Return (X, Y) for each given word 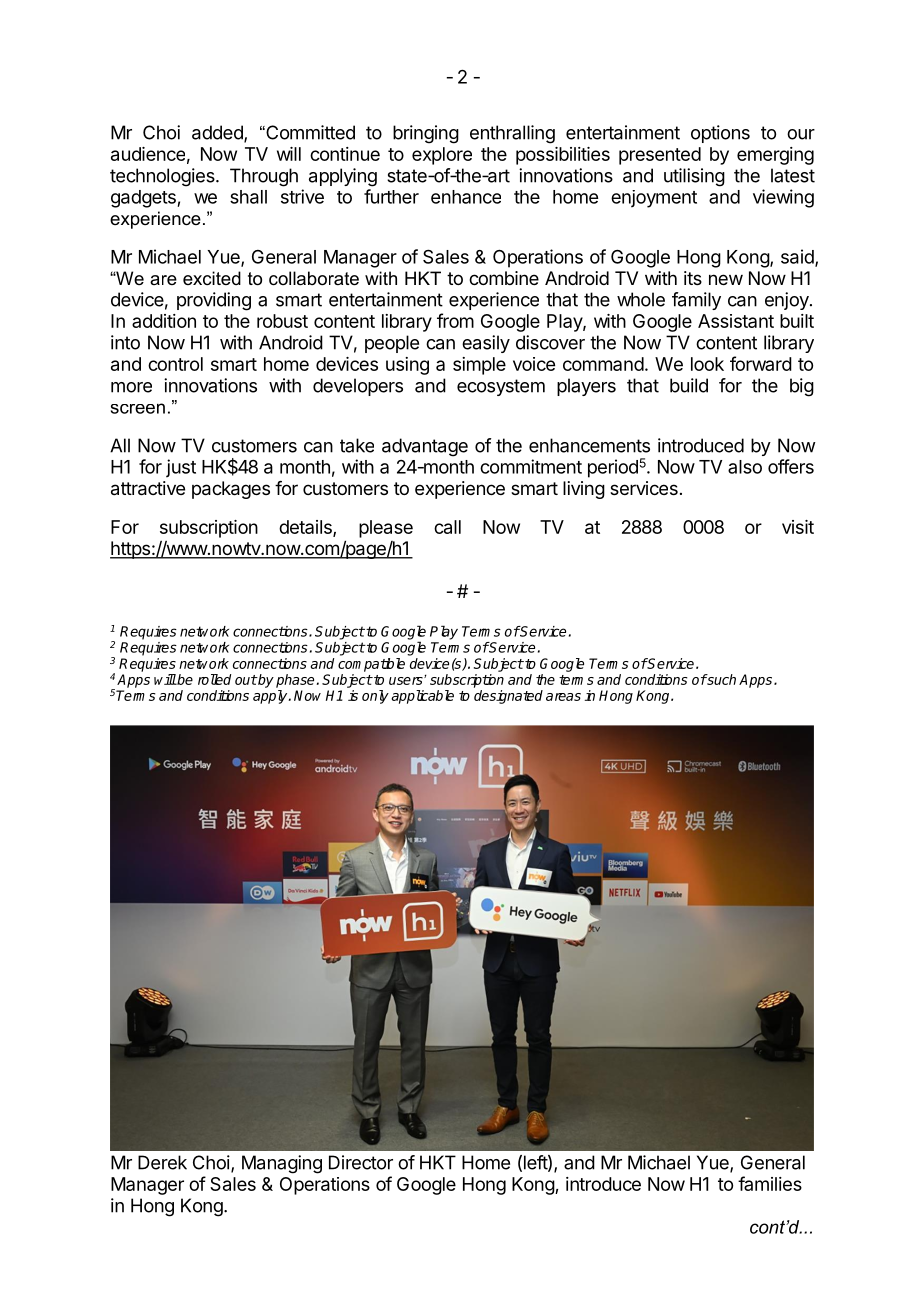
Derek (162, 1162)
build (689, 385)
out (246, 680)
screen (138, 408)
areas (563, 697)
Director (361, 1162)
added (218, 133)
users (407, 681)
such (721, 679)
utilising (694, 177)
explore (442, 156)
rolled (214, 679)
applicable (422, 697)
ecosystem (501, 387)
